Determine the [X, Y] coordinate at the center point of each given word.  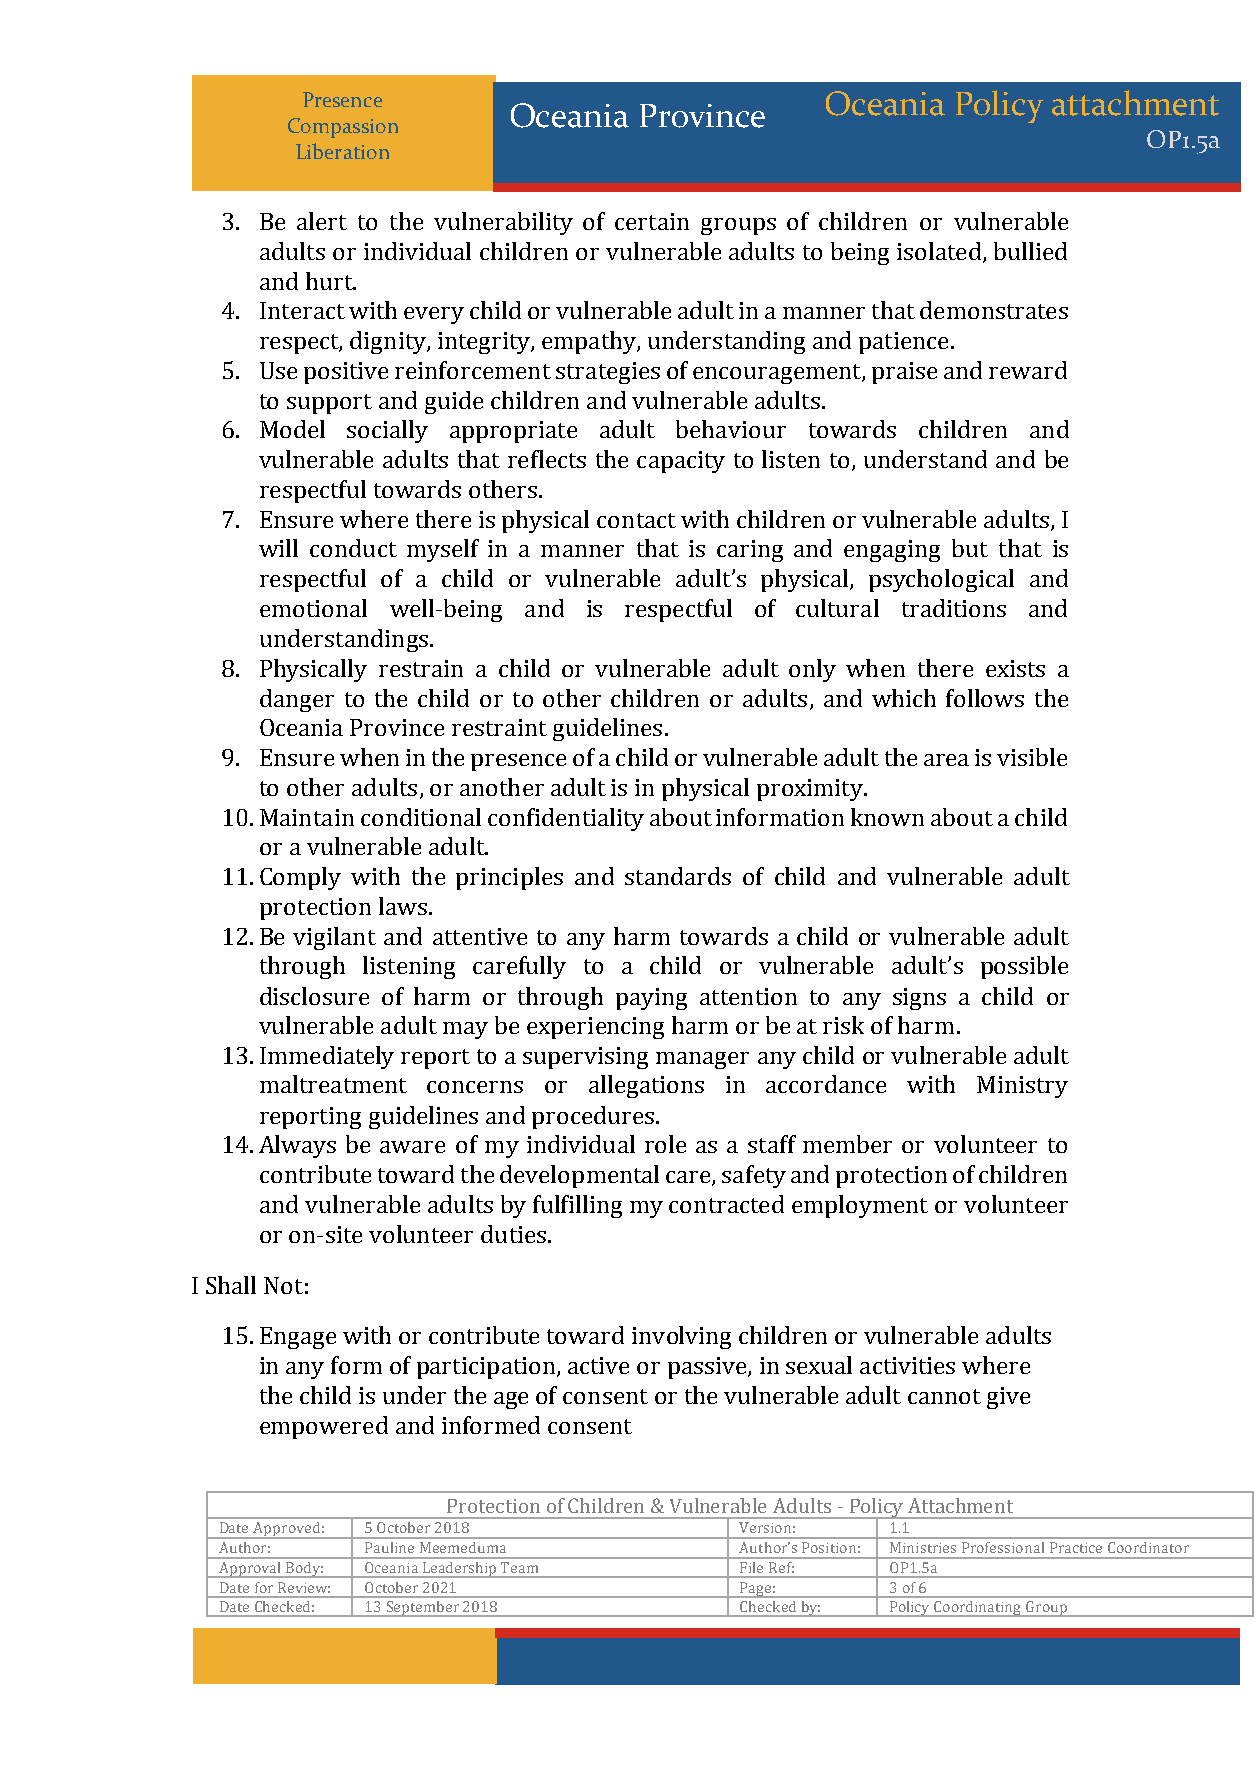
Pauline [389, 1547]
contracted [726, 1204]
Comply [300, 878]
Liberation [342, 151]
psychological [941, 580]
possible [1024, 967]
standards [678, 876]
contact [636, 520]
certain [652, 221]
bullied [1030, 251]
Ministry [1022, 1087]
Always [297, 1146]
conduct [353, 548]
